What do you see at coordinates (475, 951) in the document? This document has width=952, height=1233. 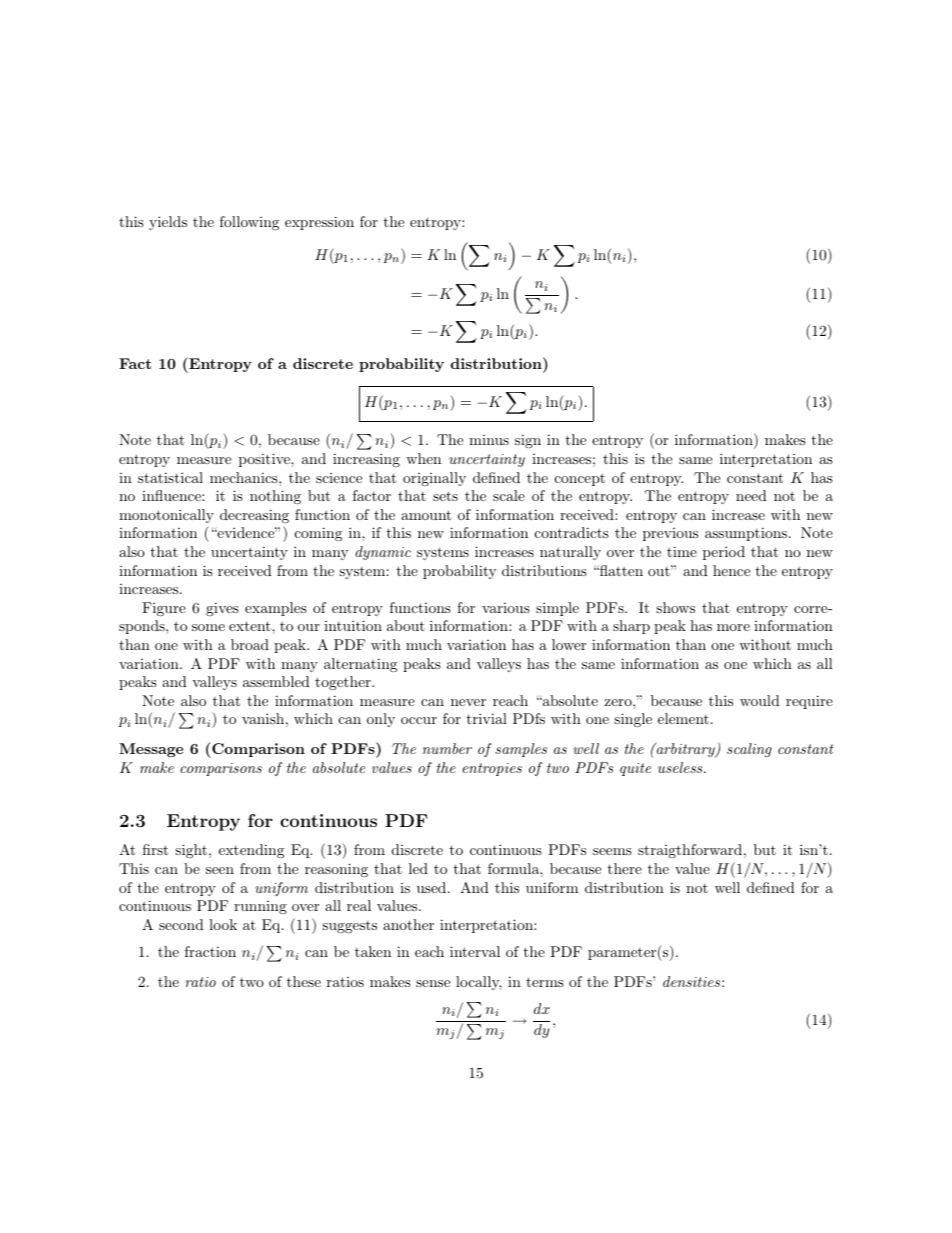 I see `interval` at bounding box center [475, 951].
